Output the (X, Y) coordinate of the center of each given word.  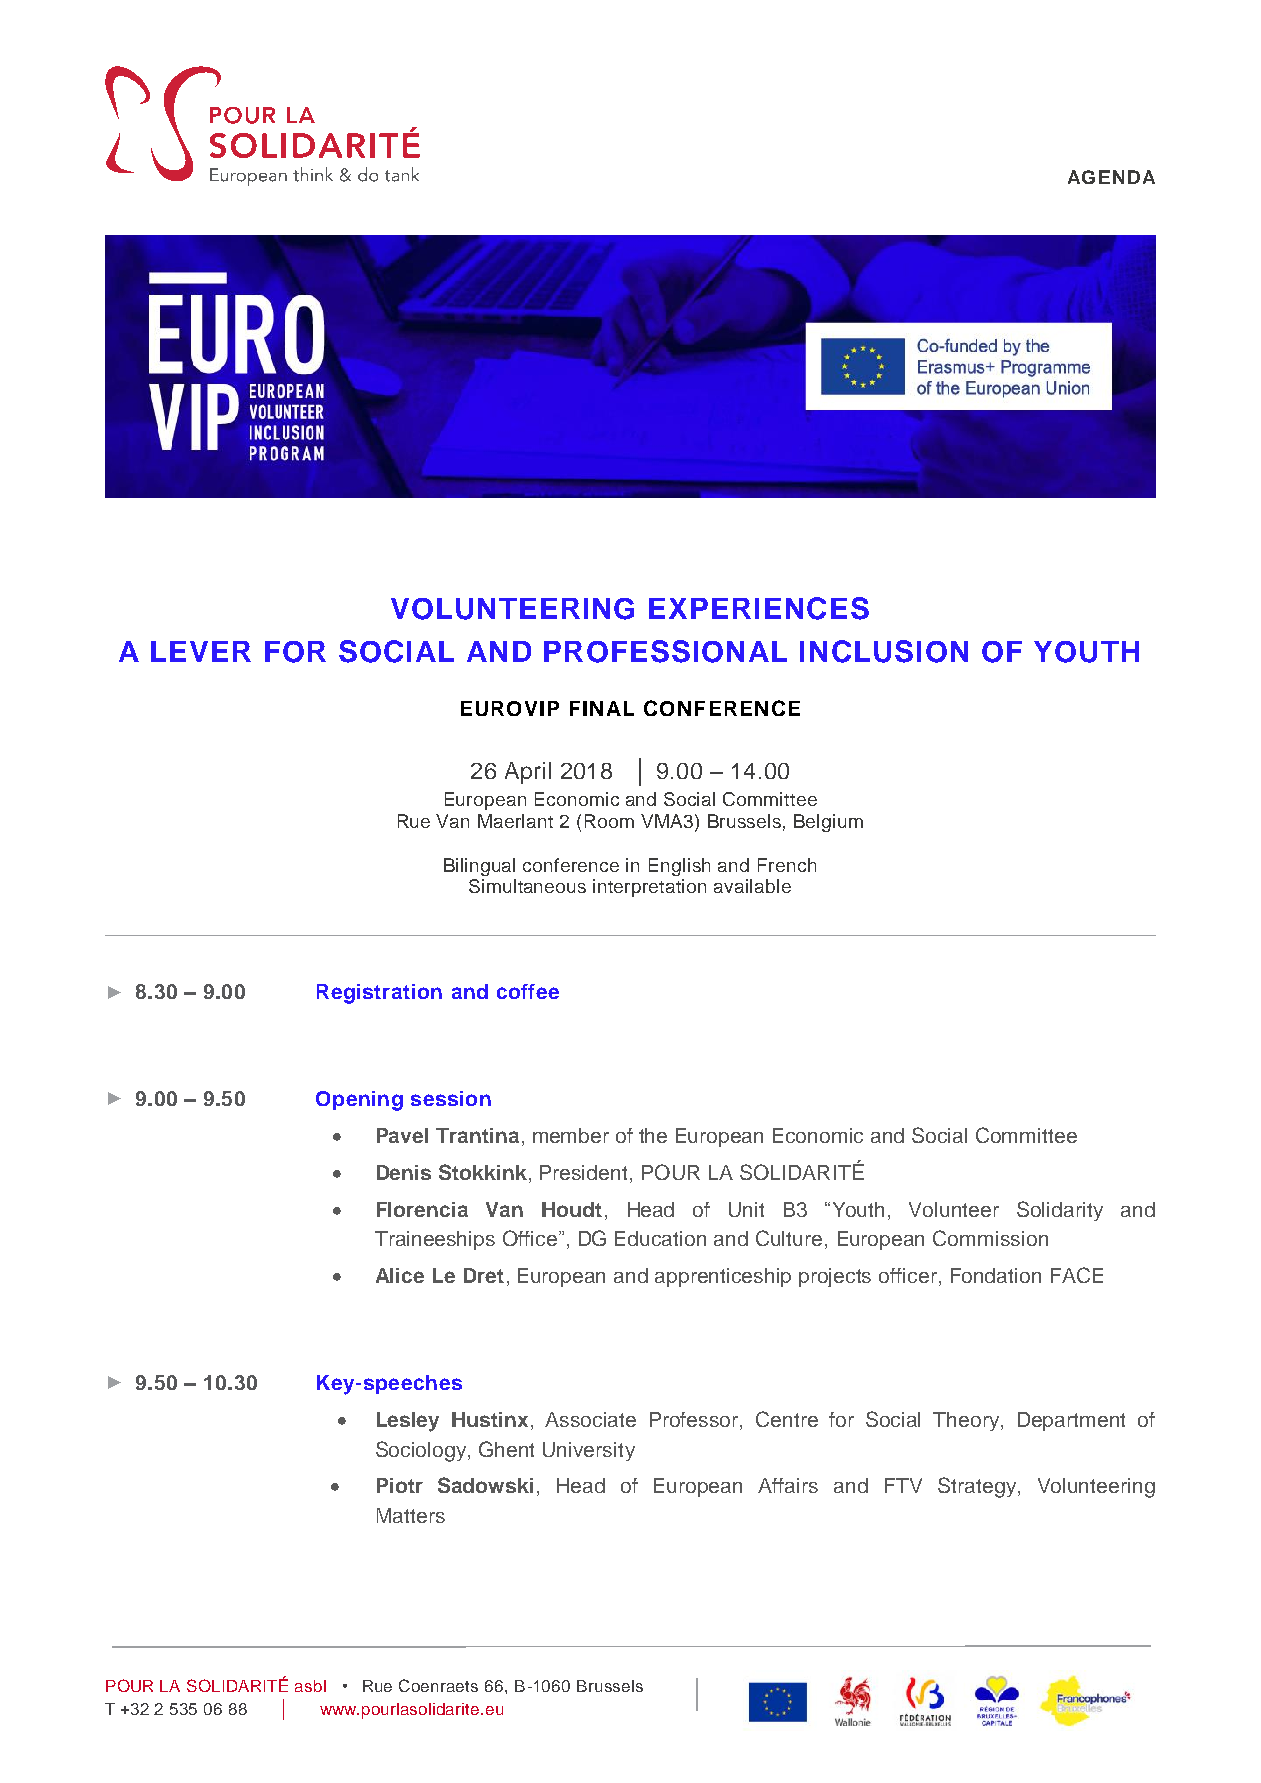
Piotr (400, 1485)
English (679, 867)
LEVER (201, 651)
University (589, 1451)
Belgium (828, 823)
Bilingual (479, 867)
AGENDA (1111, 177)
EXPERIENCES (759, 608)
